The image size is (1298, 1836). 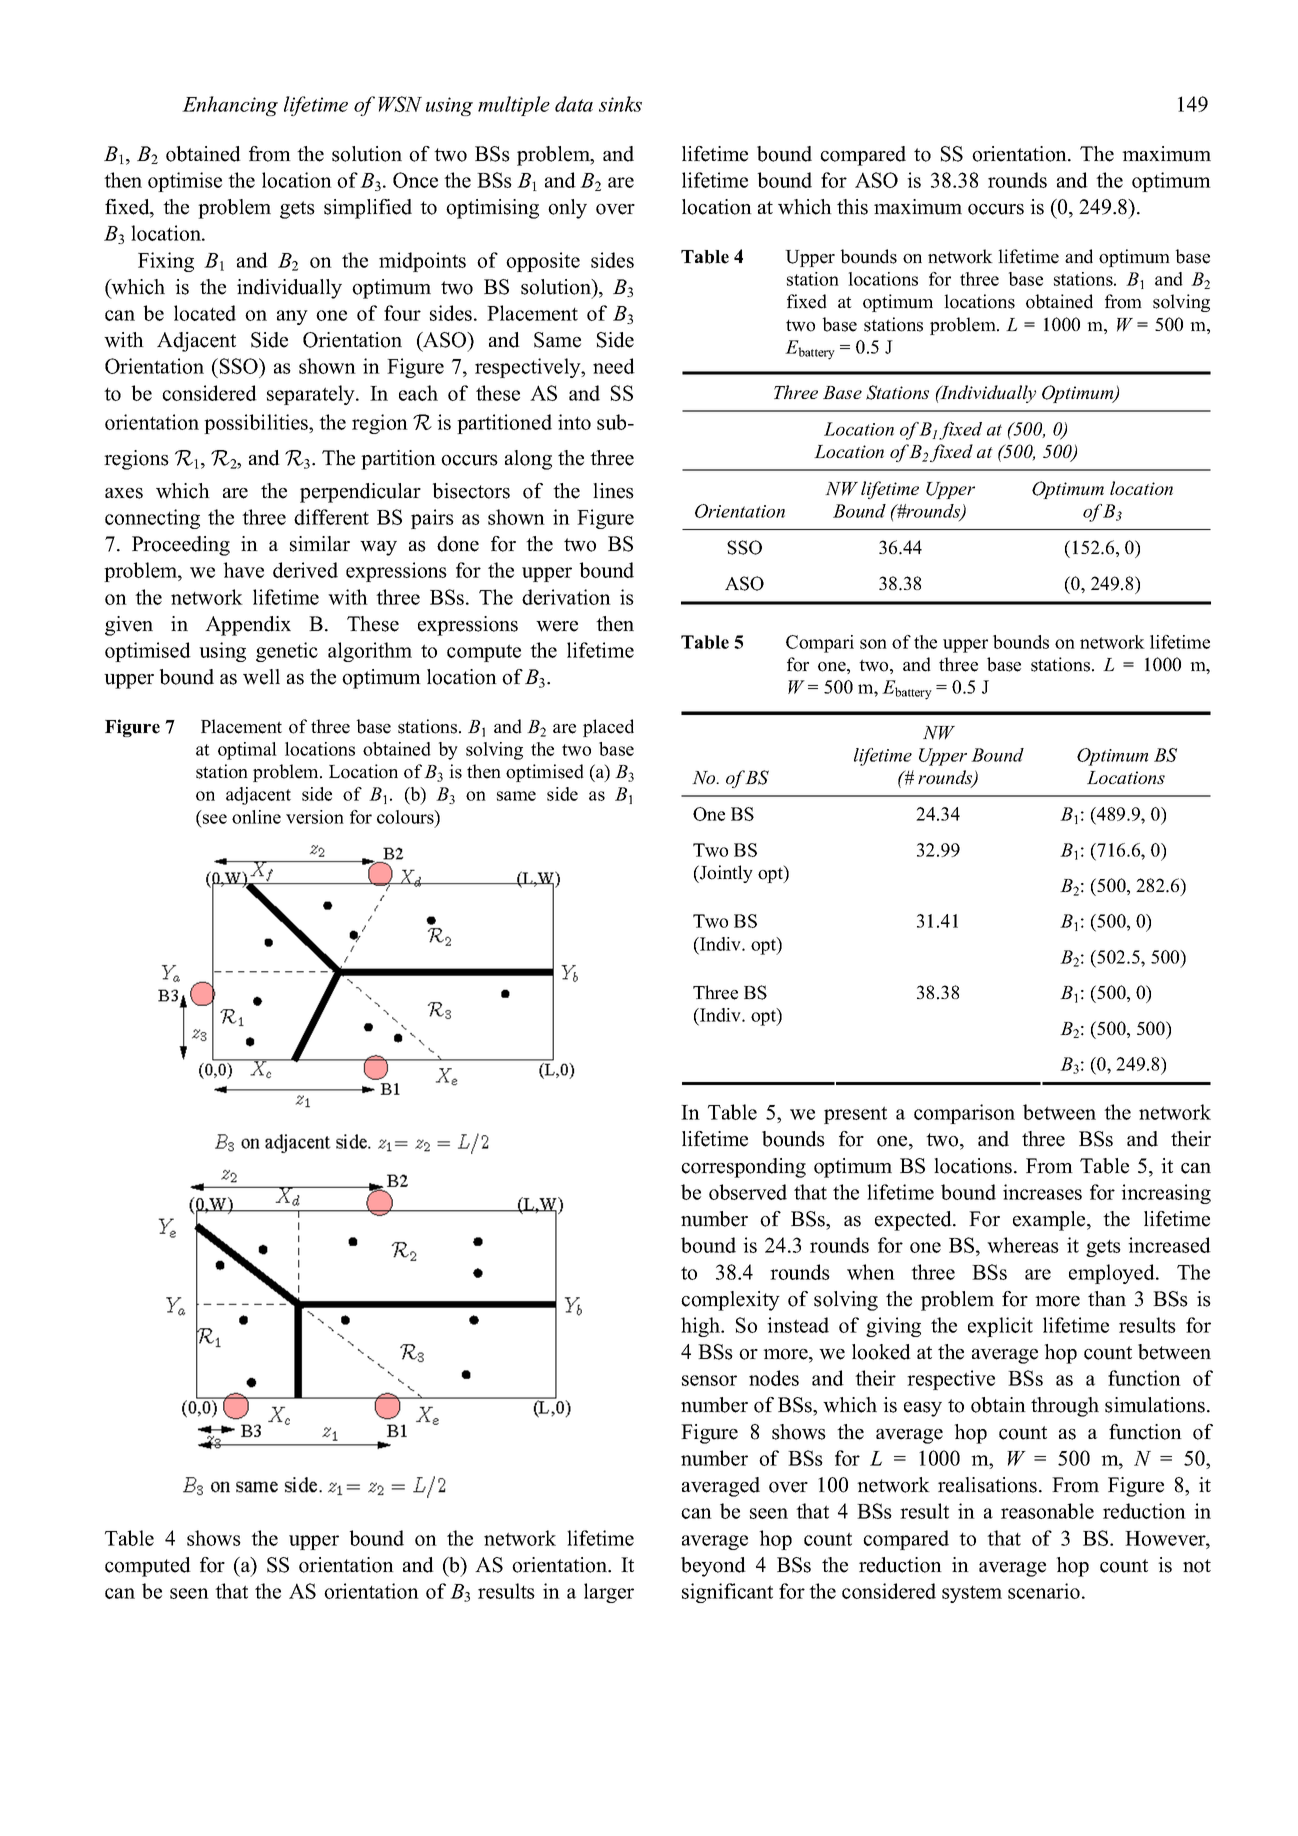 I want to click on beyond, so click(x=713, y=1567).
